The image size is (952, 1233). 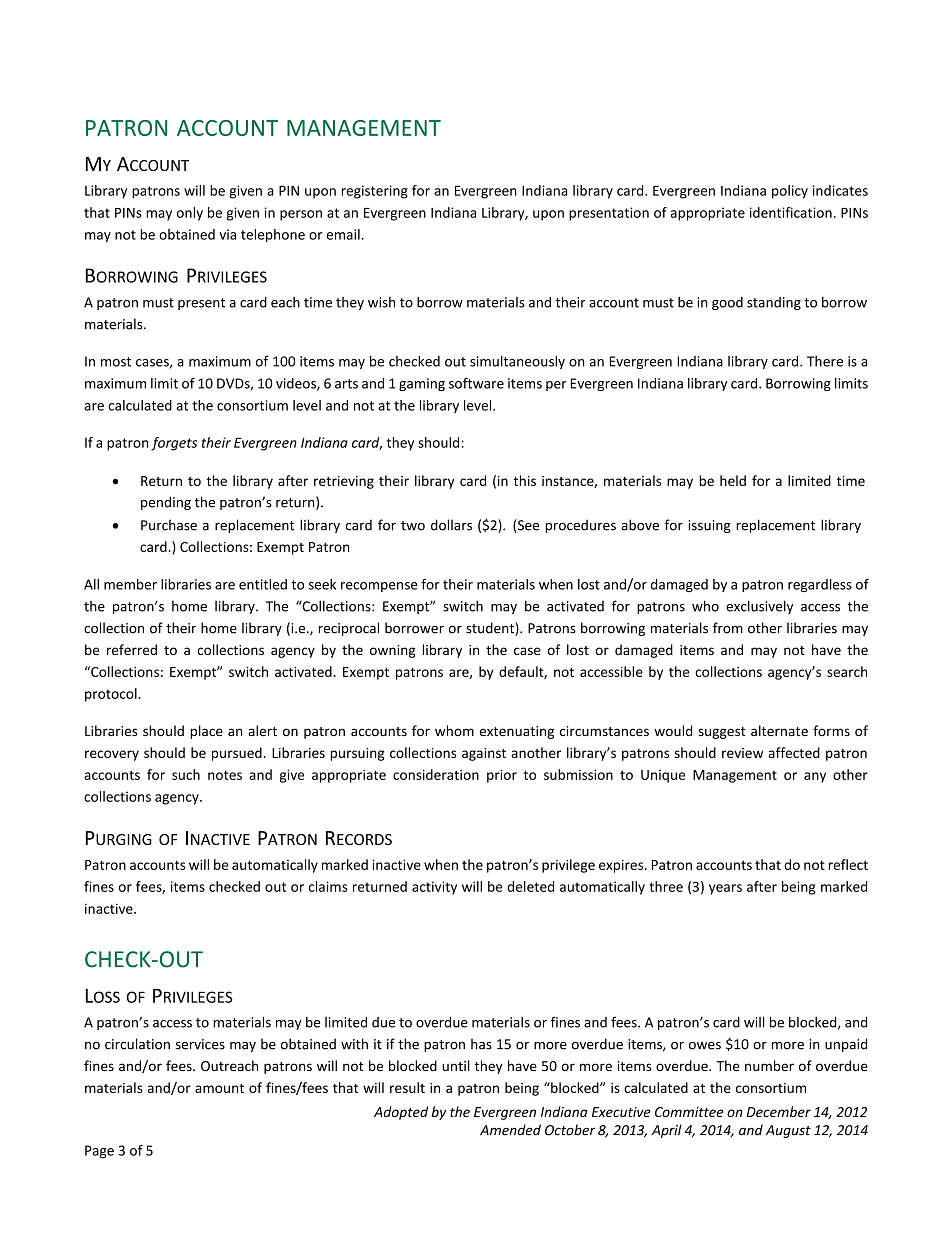 I want to click on forgets, so click(x=174, y=444).
